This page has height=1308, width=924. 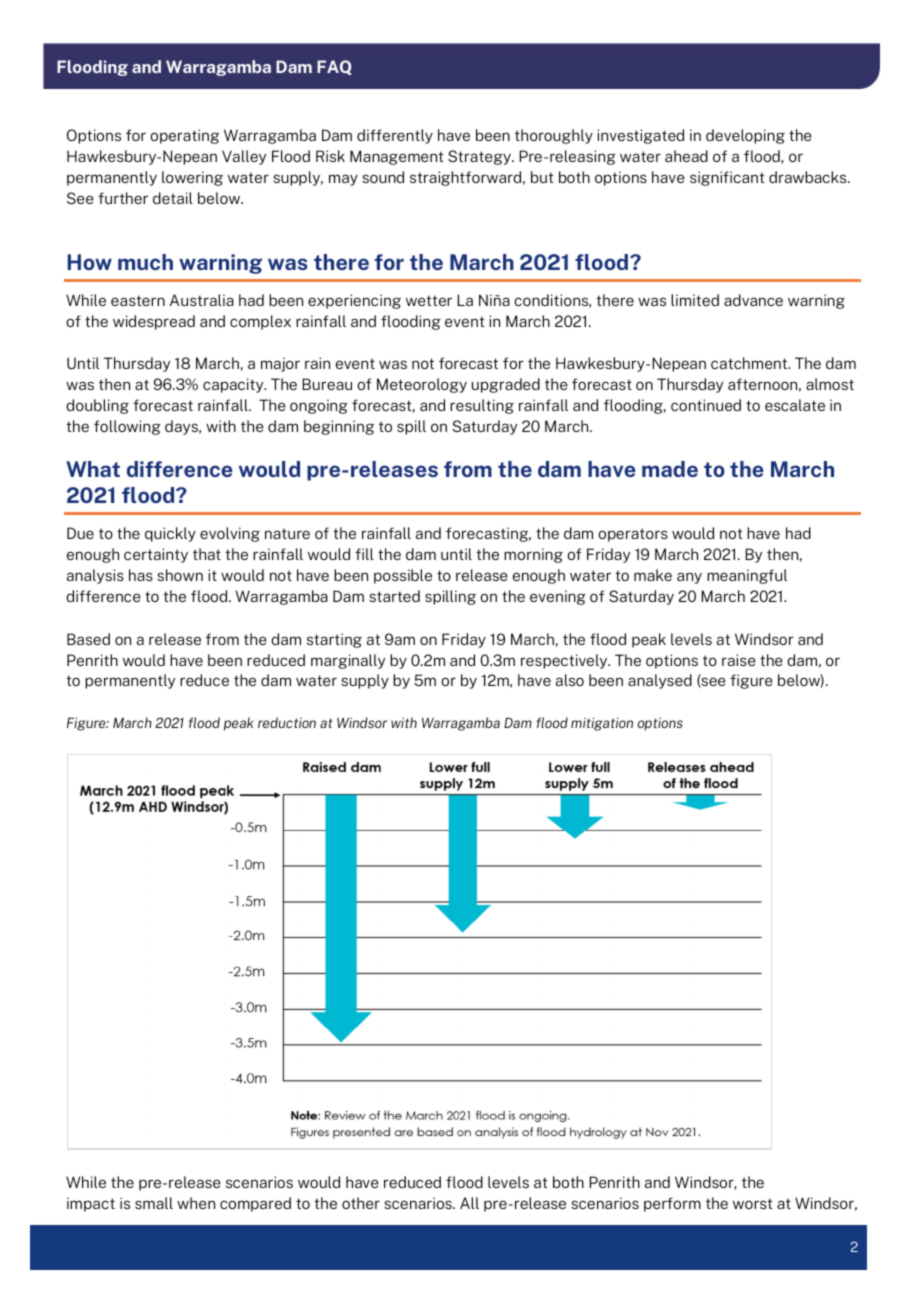 I want to click on raise, so click(x=739, y=660).
